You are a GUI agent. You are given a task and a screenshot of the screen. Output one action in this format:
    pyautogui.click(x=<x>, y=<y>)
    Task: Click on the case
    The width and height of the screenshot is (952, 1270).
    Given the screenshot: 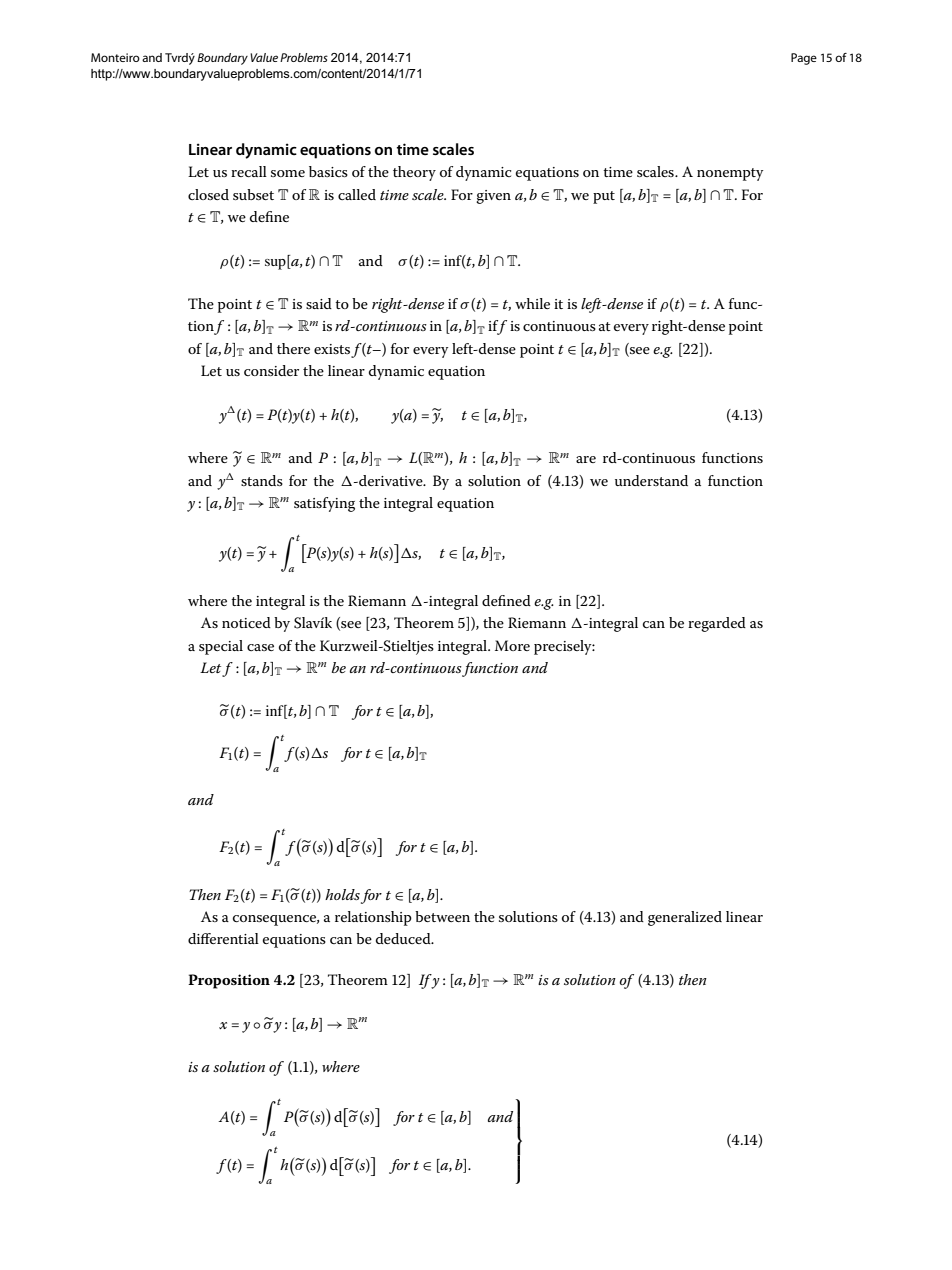 What is the action you would take?
    pyautogui.click(x=260, y=647)
